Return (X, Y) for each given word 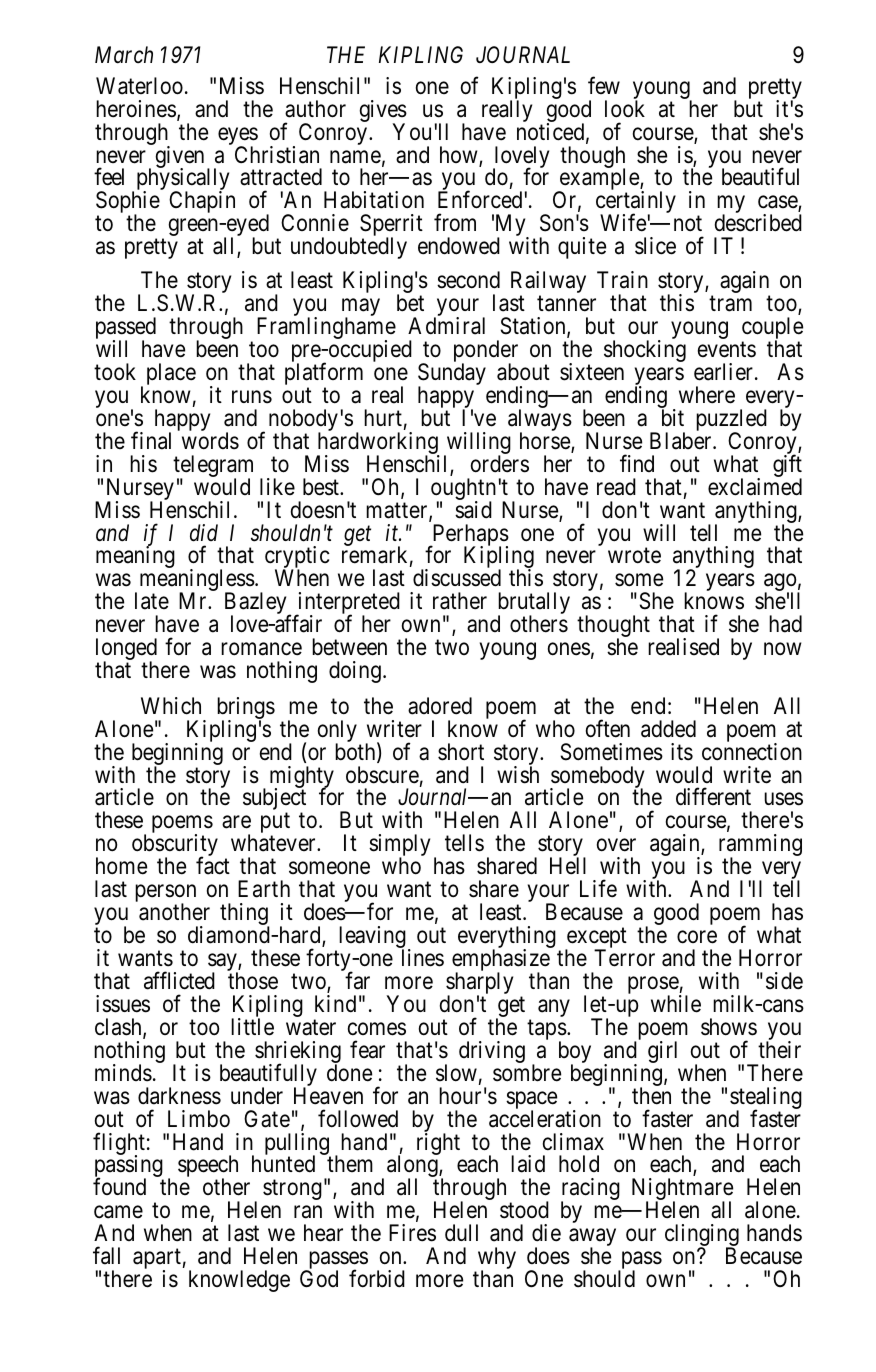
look (625, 109)
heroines (136, 109)
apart (157, 1260)
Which (171, 706)
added (668, 729)
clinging (702, 1236)
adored (440, 706)
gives (383, 112)
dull (461, 1232)
